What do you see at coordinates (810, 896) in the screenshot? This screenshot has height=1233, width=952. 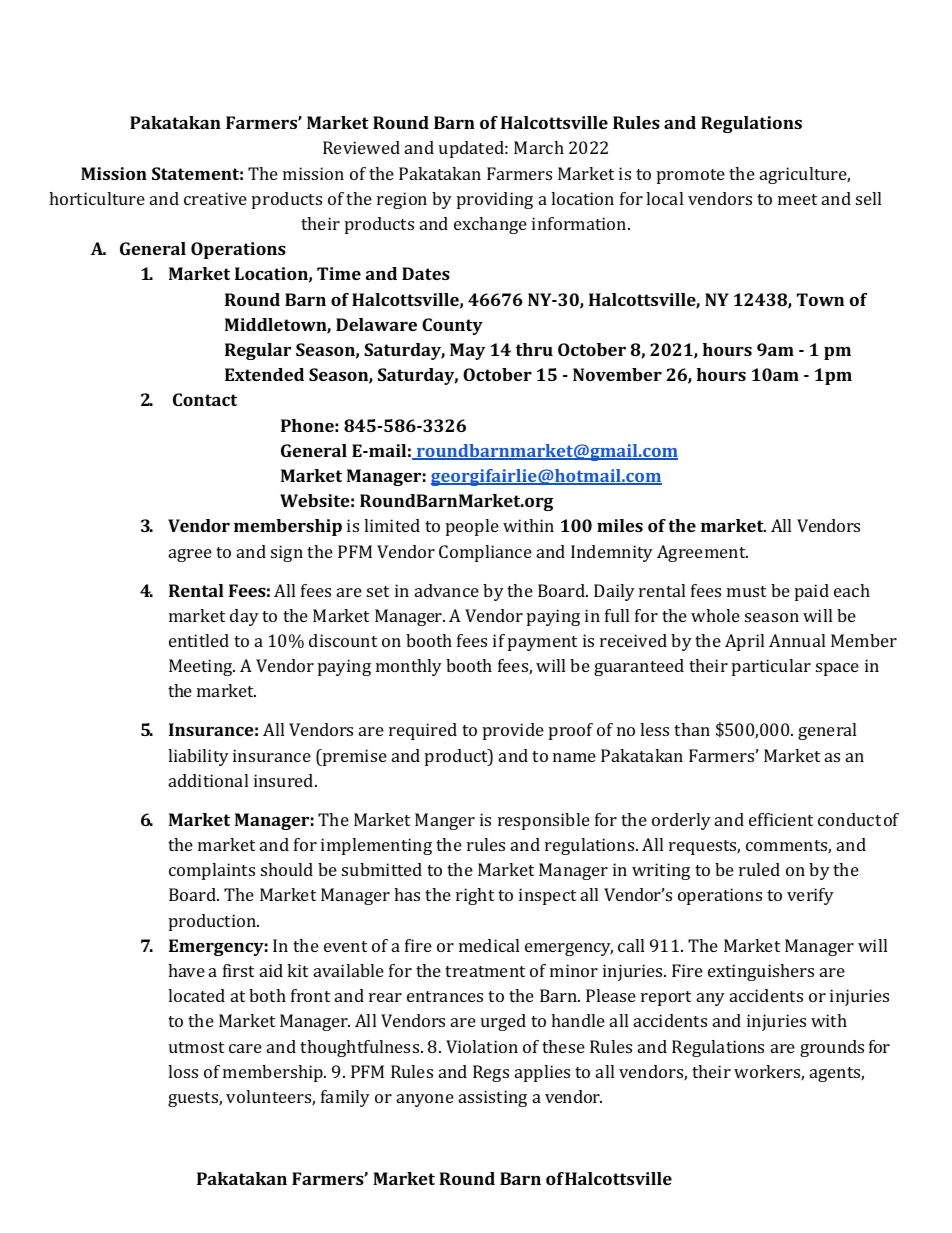 I see `verify` at bounding box center [810, 896].
